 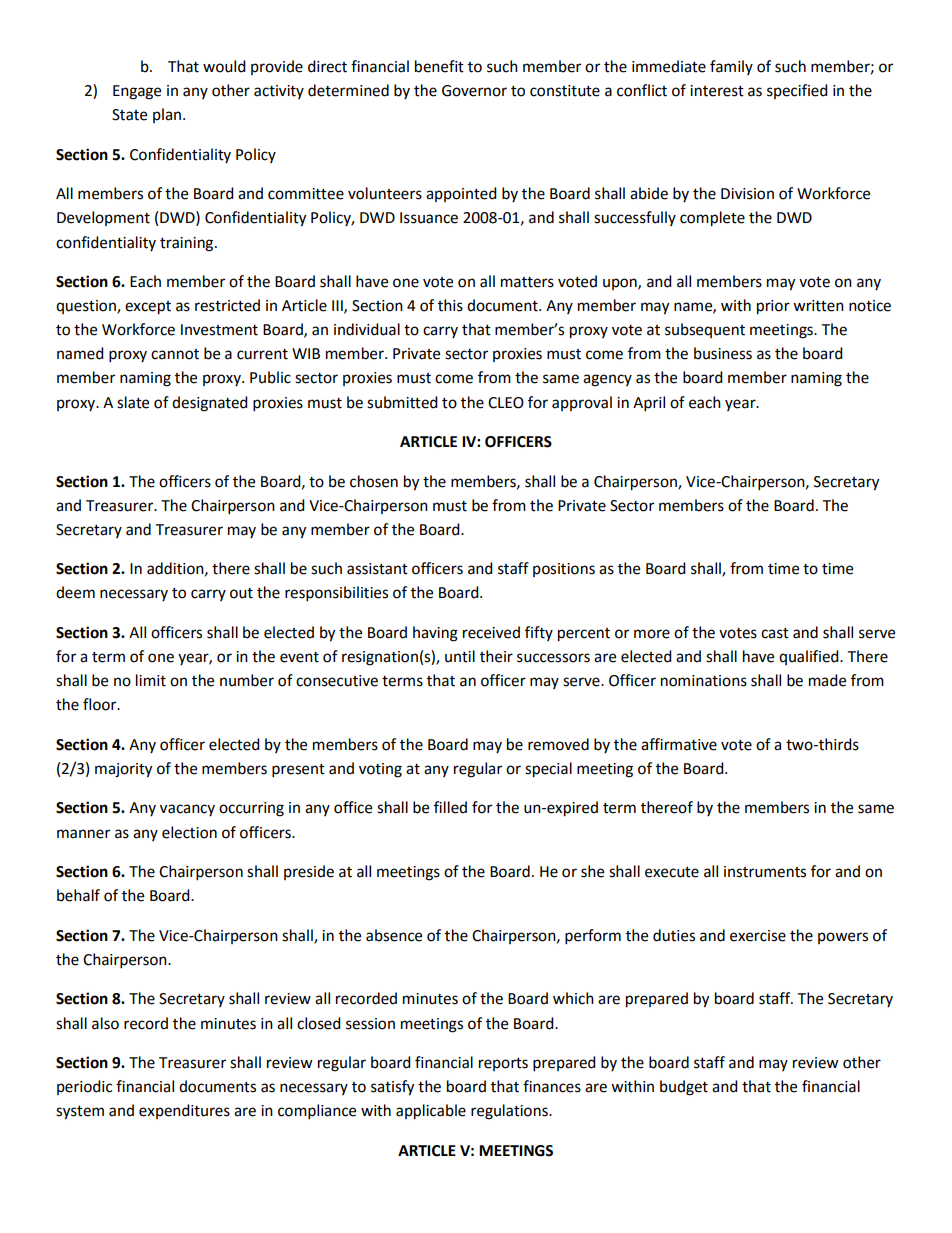 I want to click on received, so click(x=491, y=632).
